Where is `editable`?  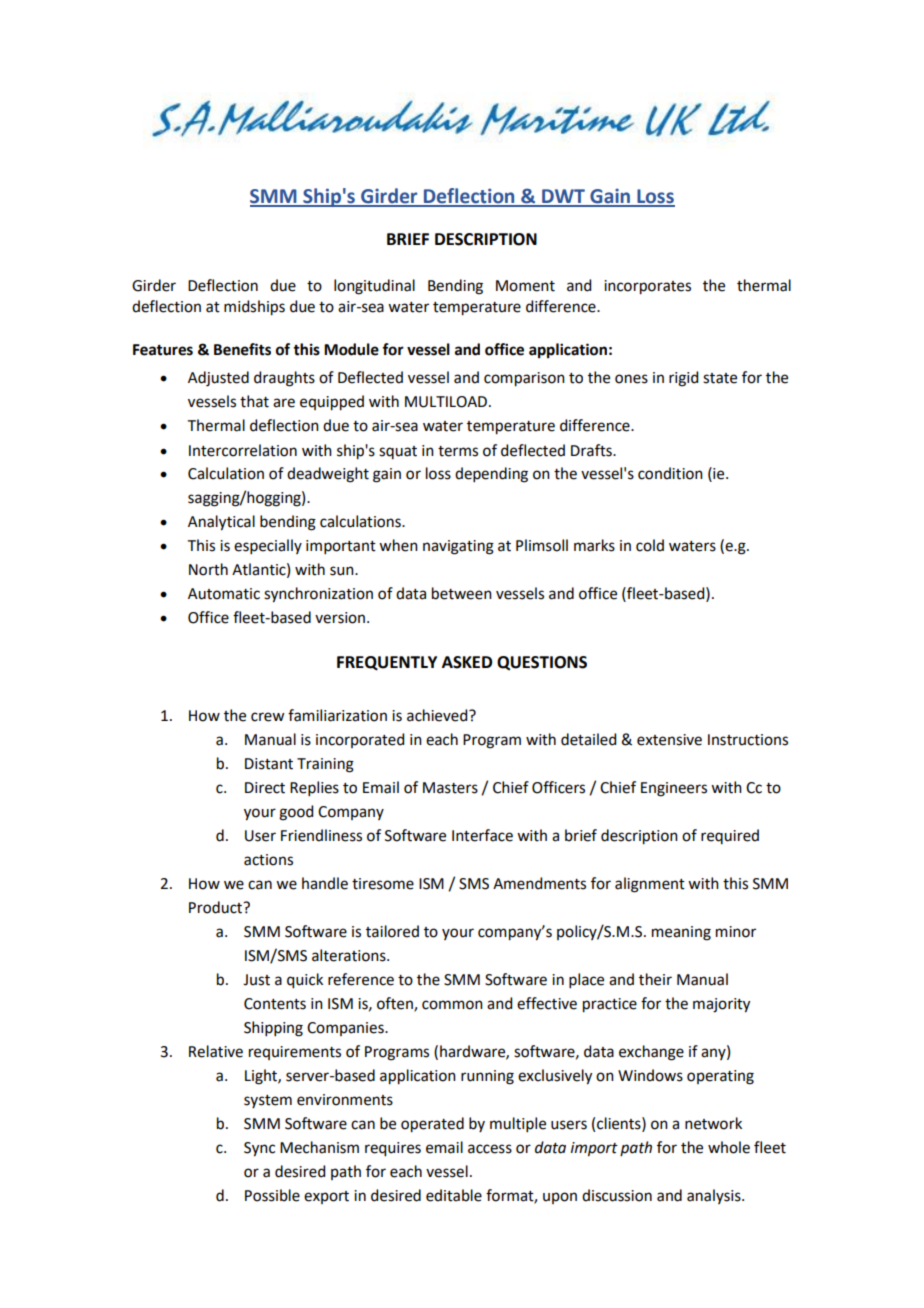 editable is located at coordinates (454, 1195).
